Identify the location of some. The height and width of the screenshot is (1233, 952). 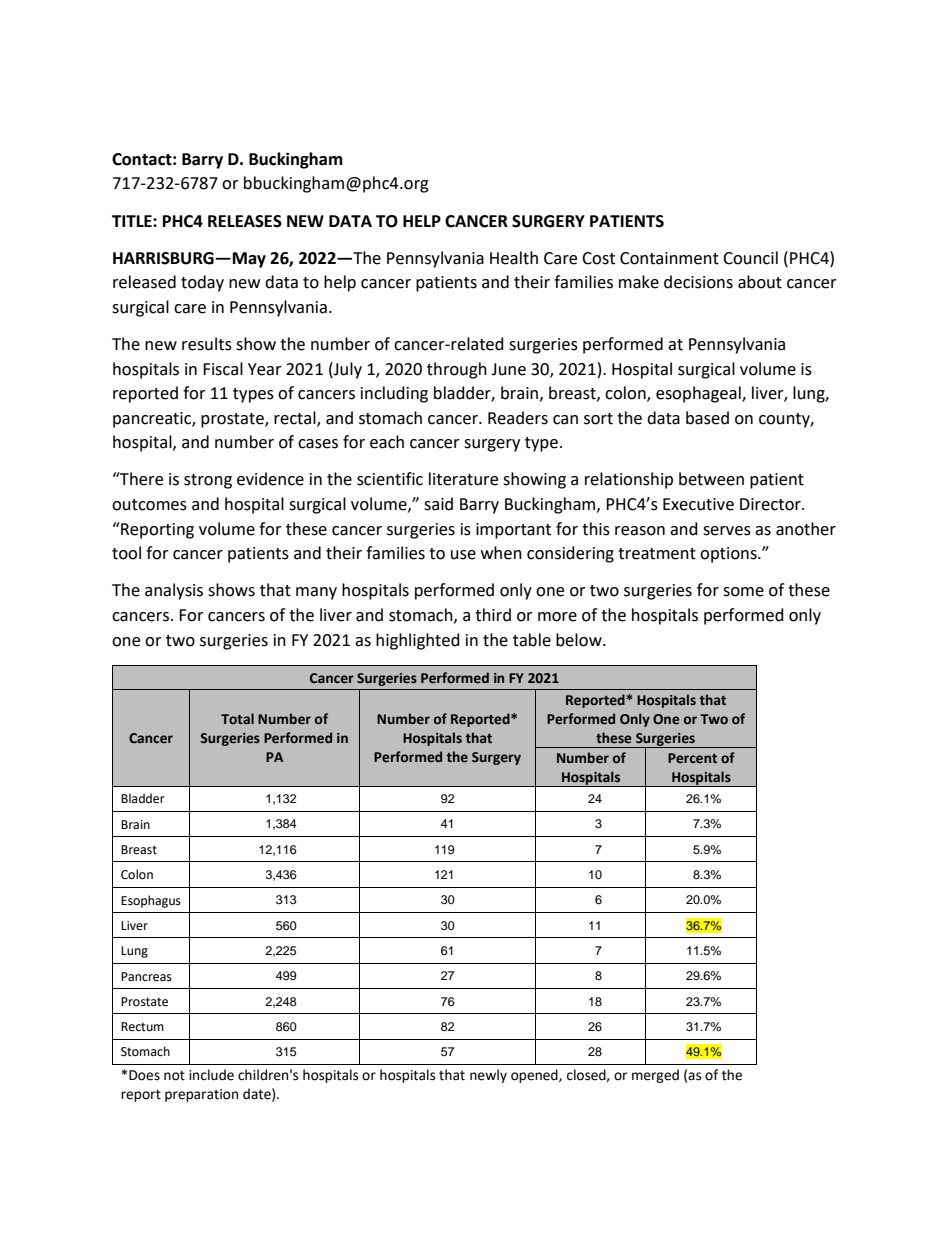
(743, 592).
